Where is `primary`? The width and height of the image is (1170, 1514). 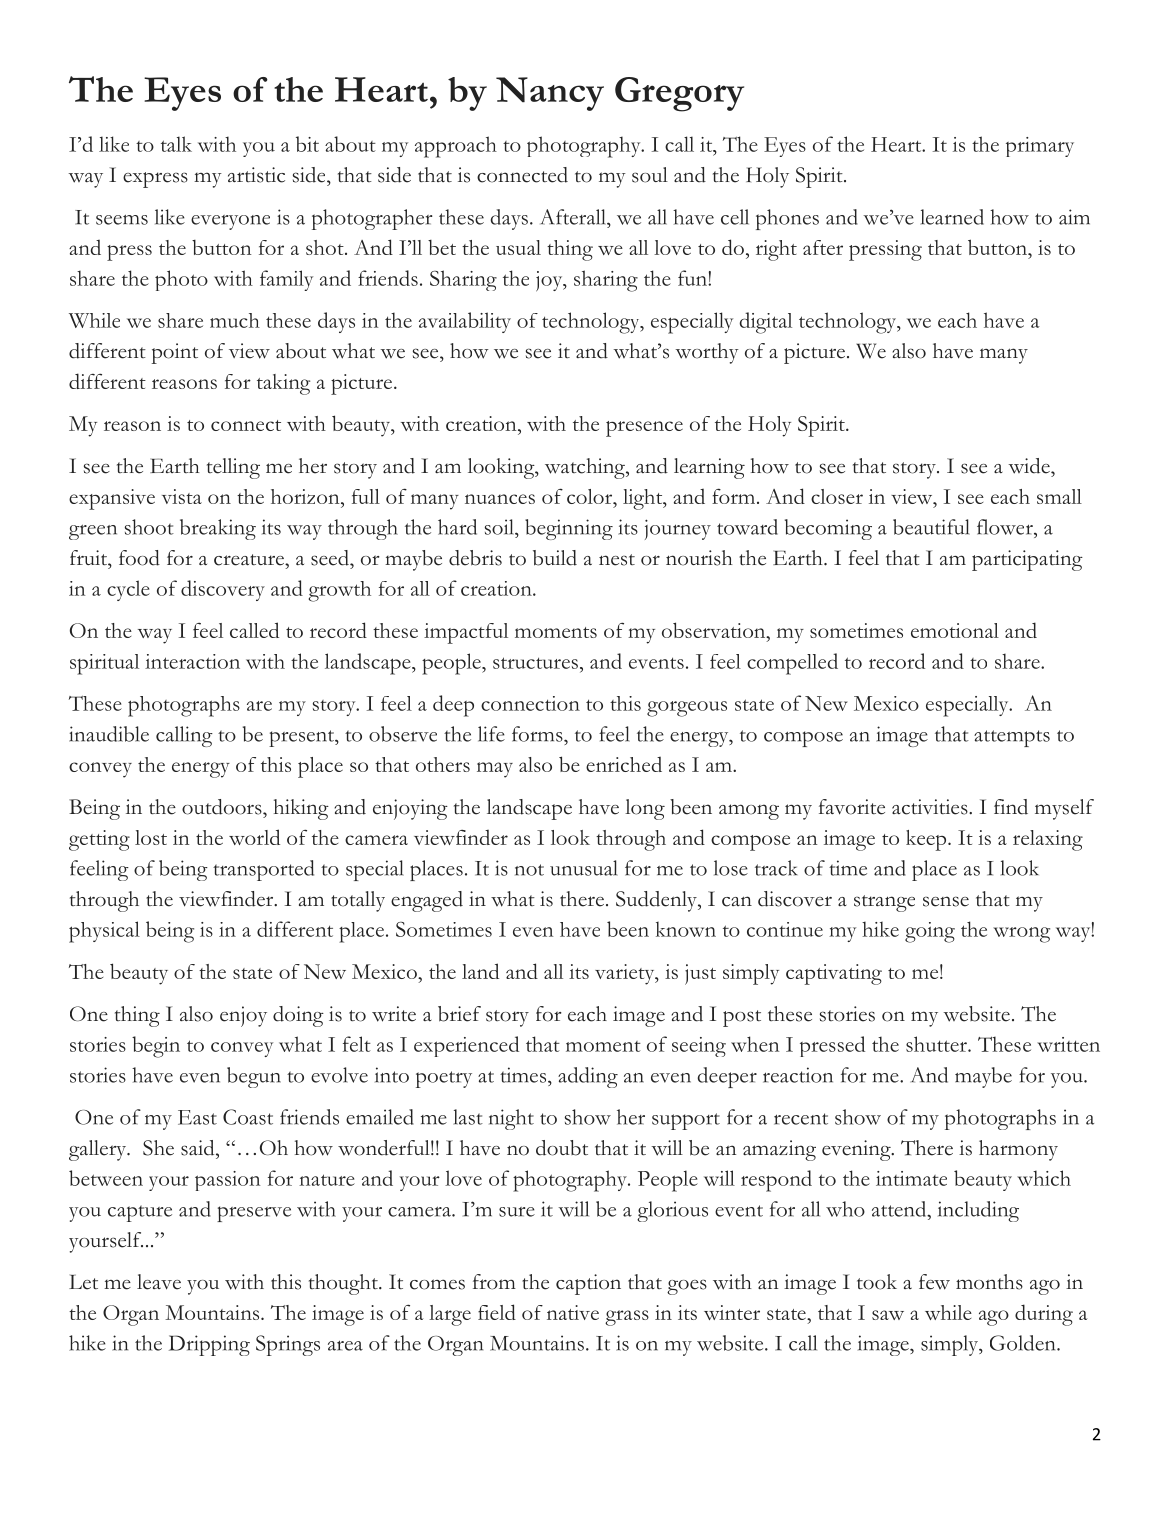 primary is located at coordinates (1040, 147).
